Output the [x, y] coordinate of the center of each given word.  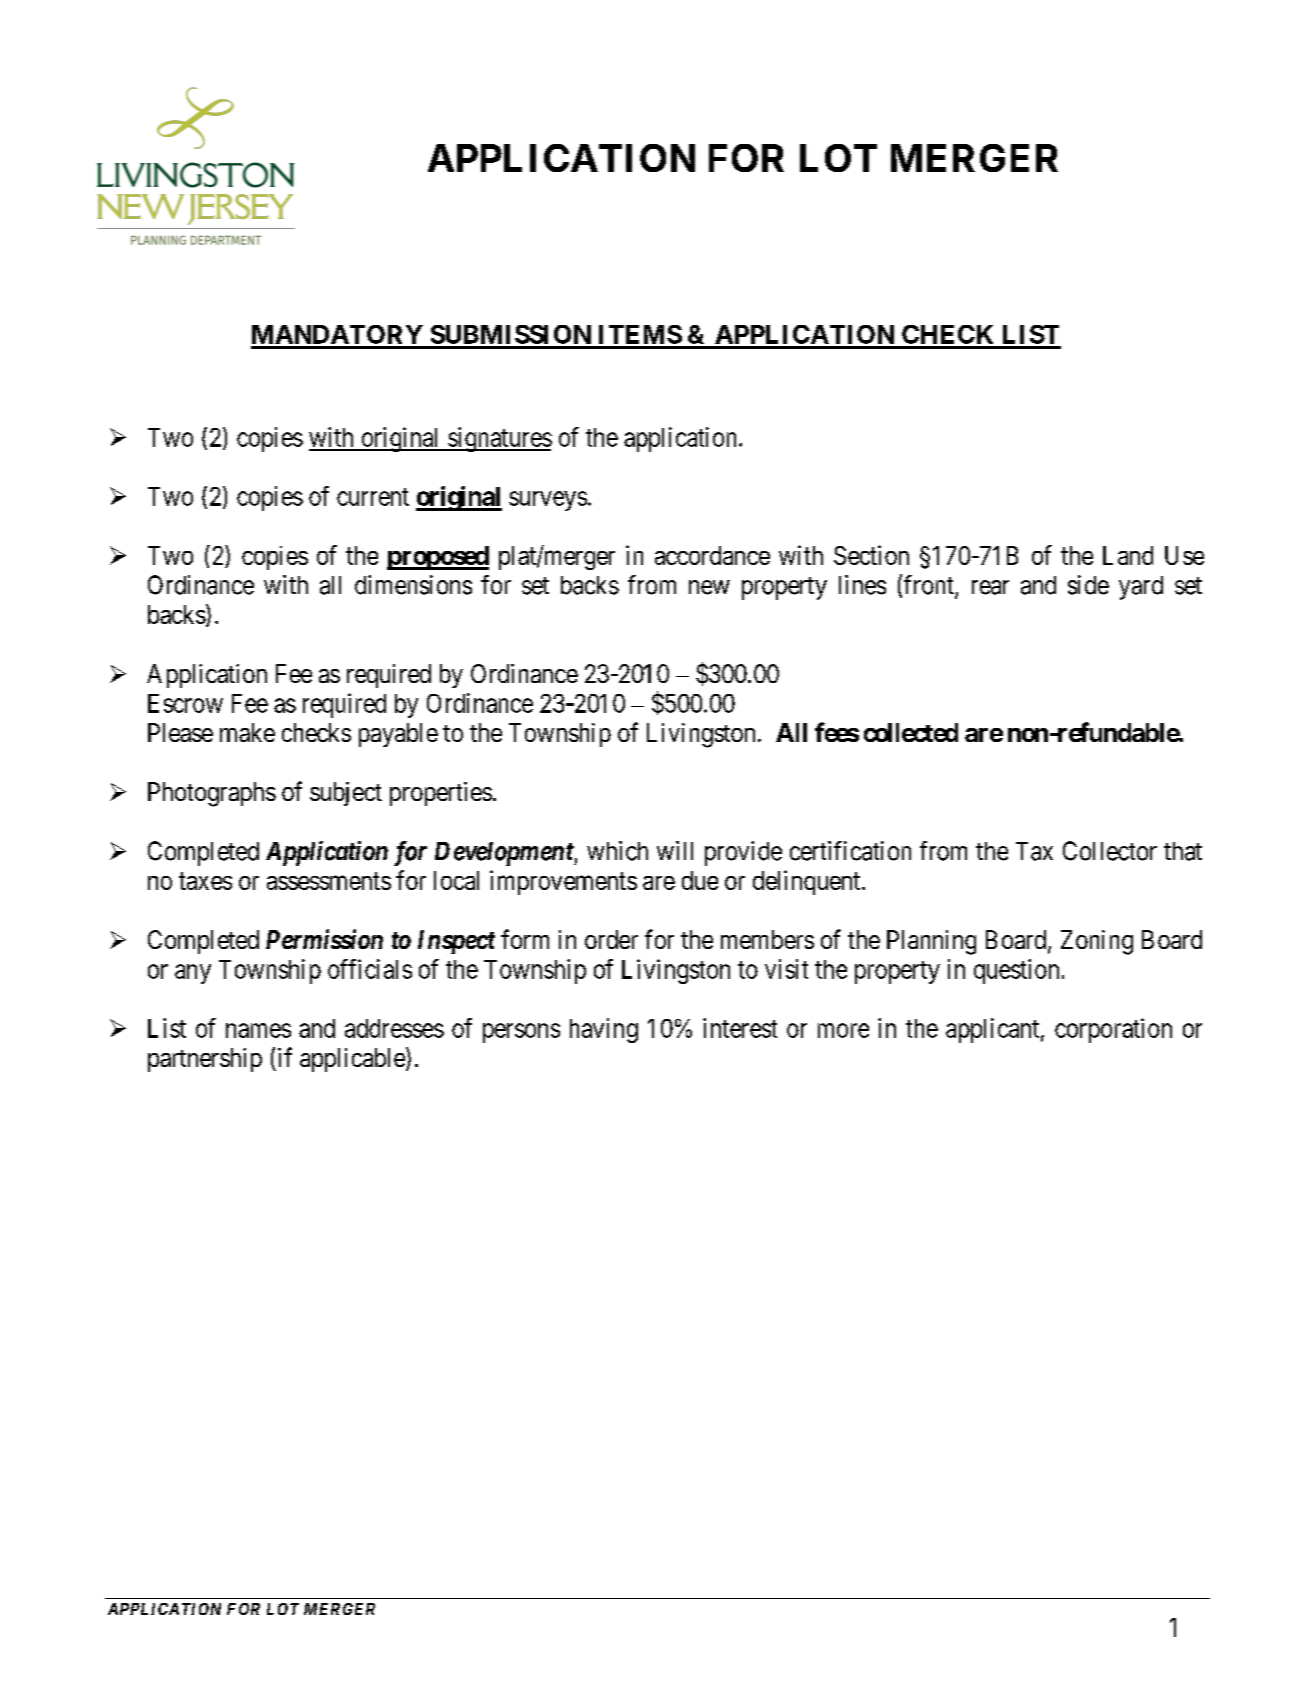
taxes [205, 881]
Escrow [185, 703]
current [373, 497]
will [675, 850]
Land [1128, 555]
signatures [499, 439]
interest [740, 1028]
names [258, 1030]
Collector [1110, 851]
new [709, 587]
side [1088, 585]
